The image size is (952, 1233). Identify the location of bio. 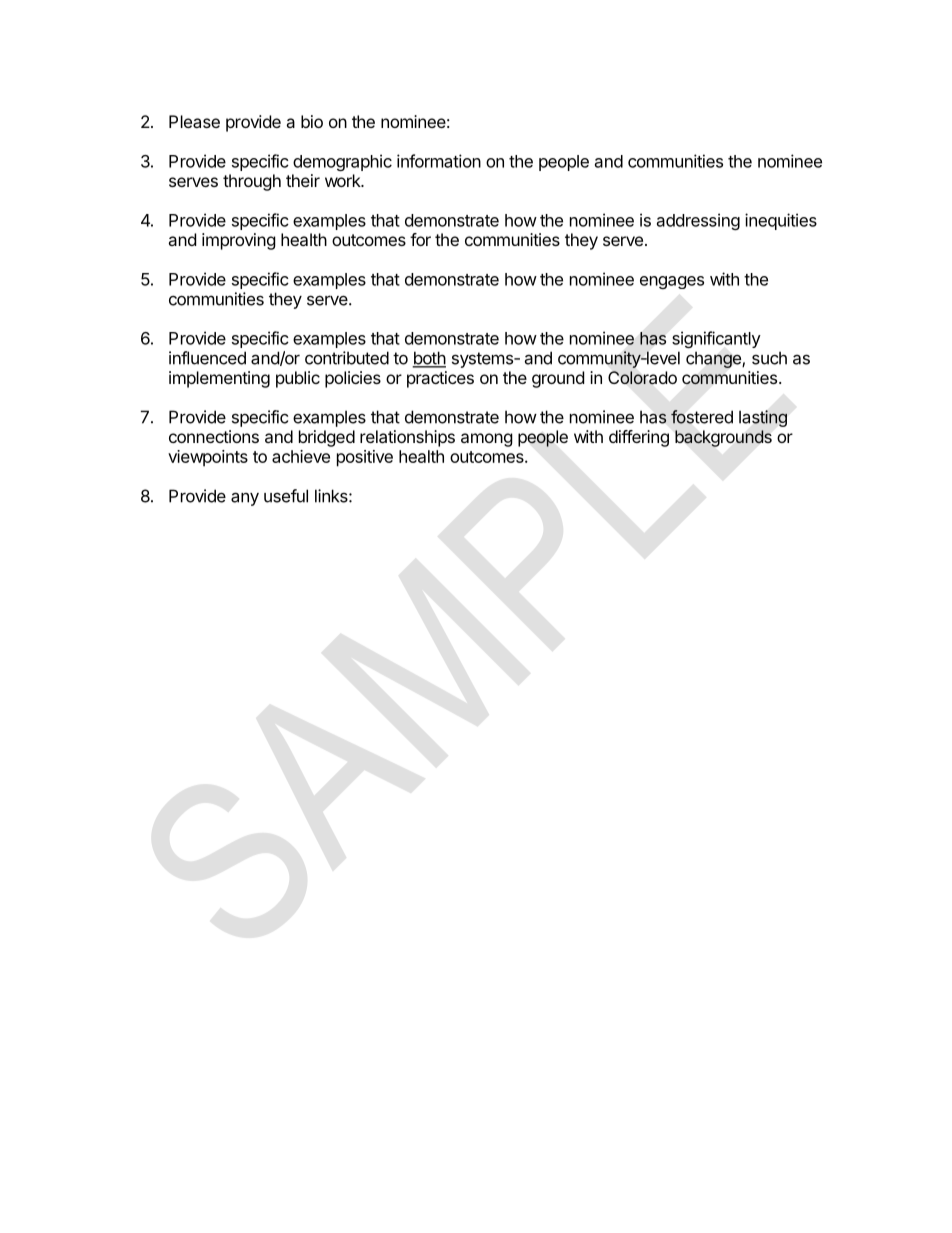
(312, 121).
